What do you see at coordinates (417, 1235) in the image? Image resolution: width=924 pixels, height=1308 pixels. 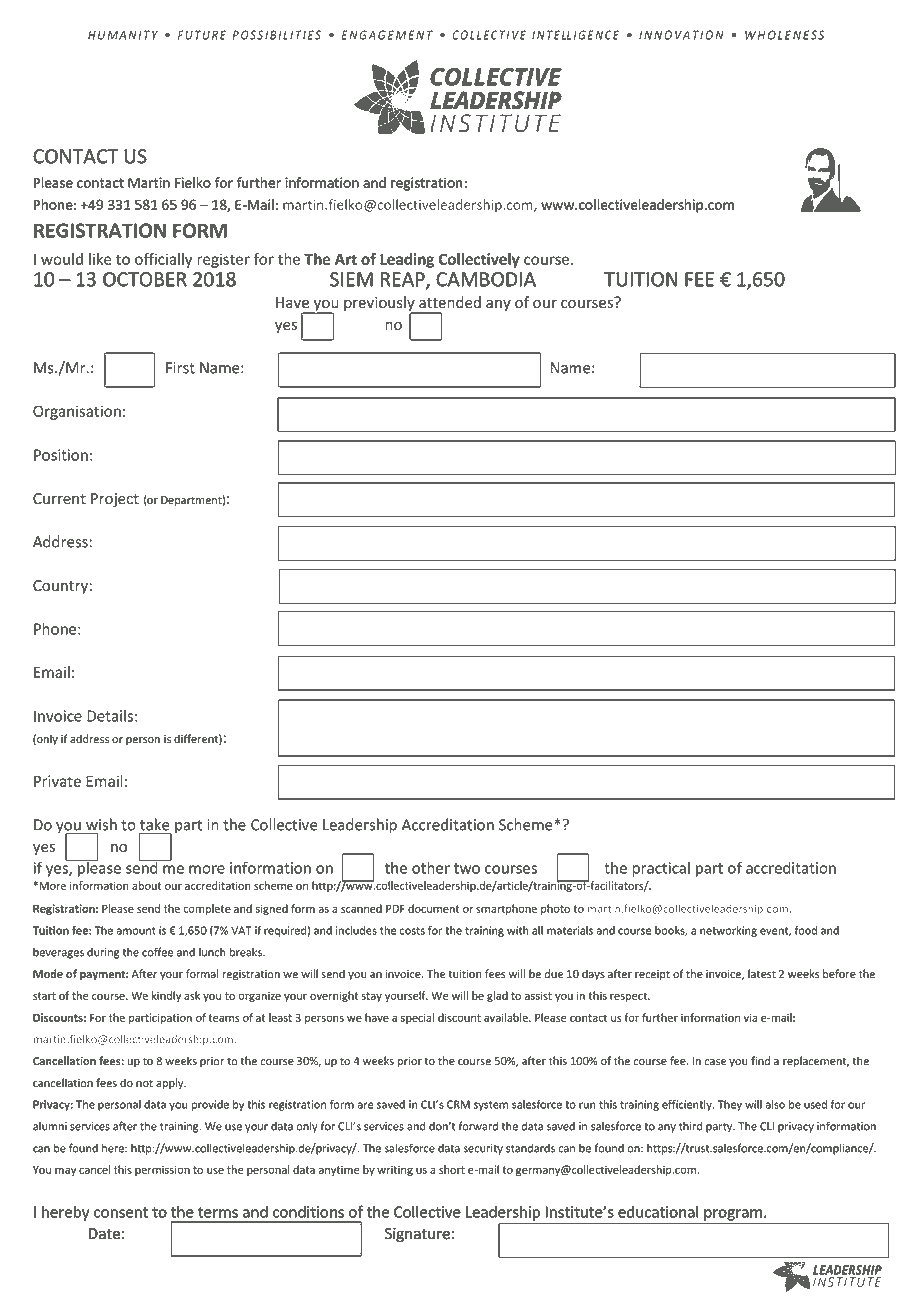 I see `Signature` at bounding box center [417, 1235].
